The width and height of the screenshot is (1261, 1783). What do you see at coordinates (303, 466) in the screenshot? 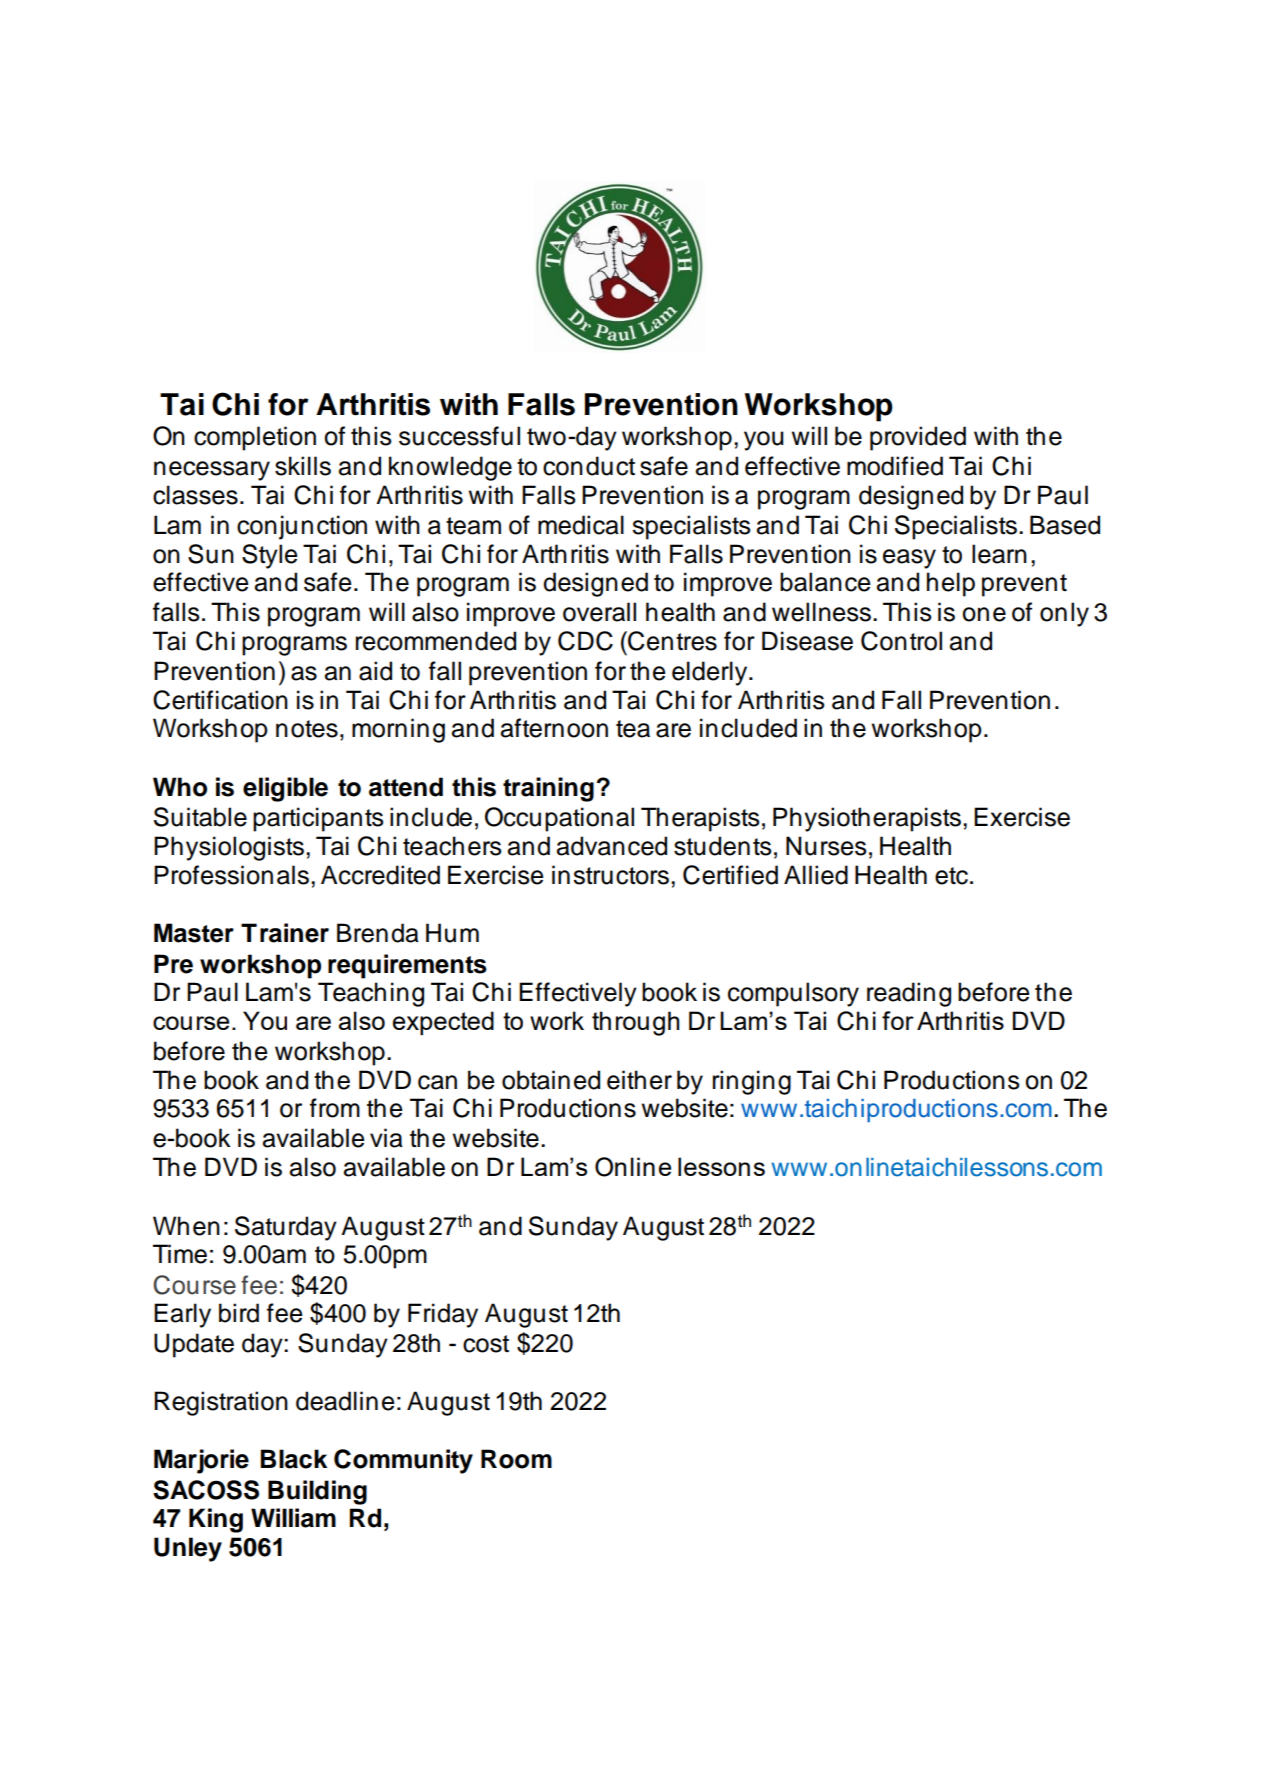
I see `skills` at bounding box center [303, 466].
